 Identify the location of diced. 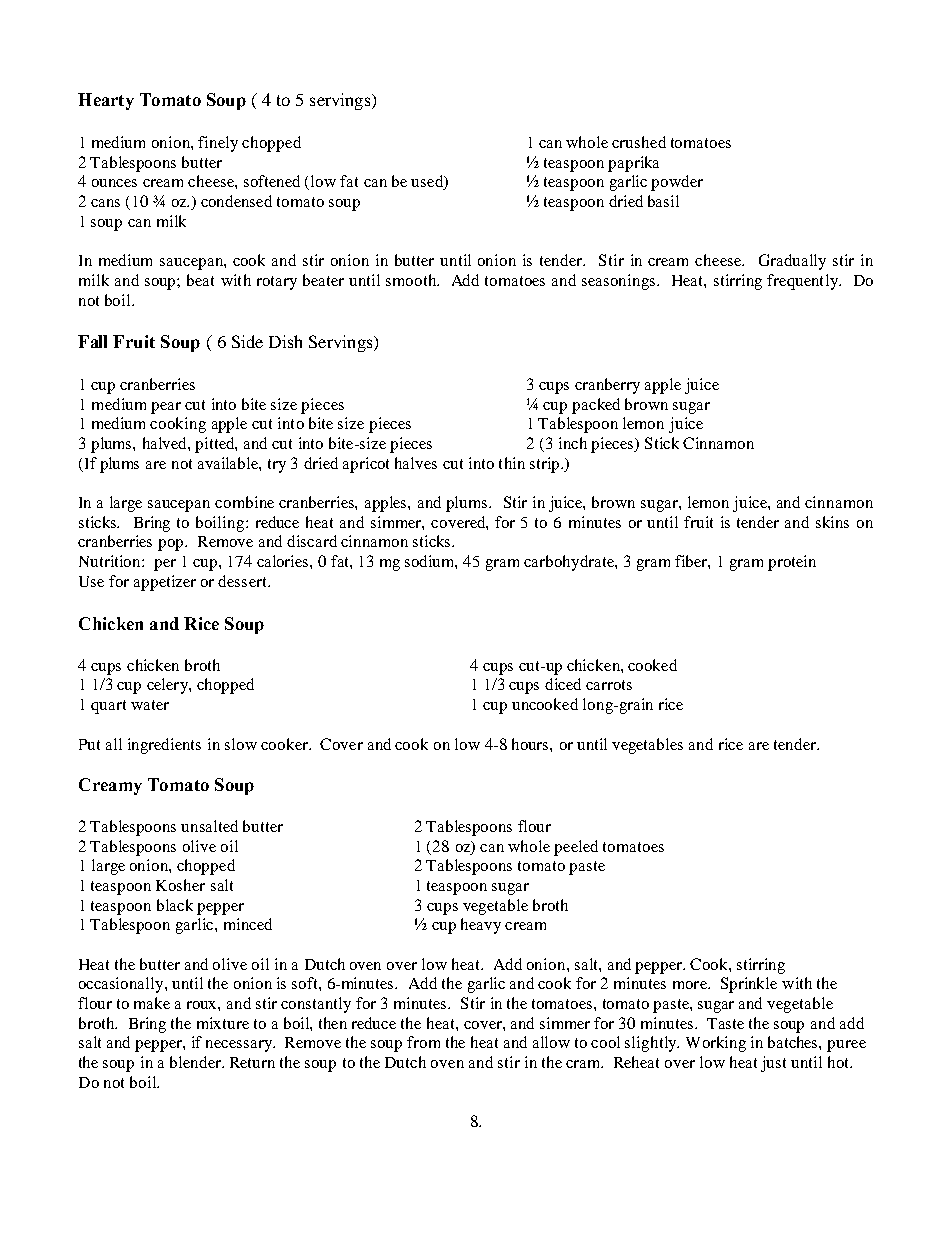
(563, 684).
